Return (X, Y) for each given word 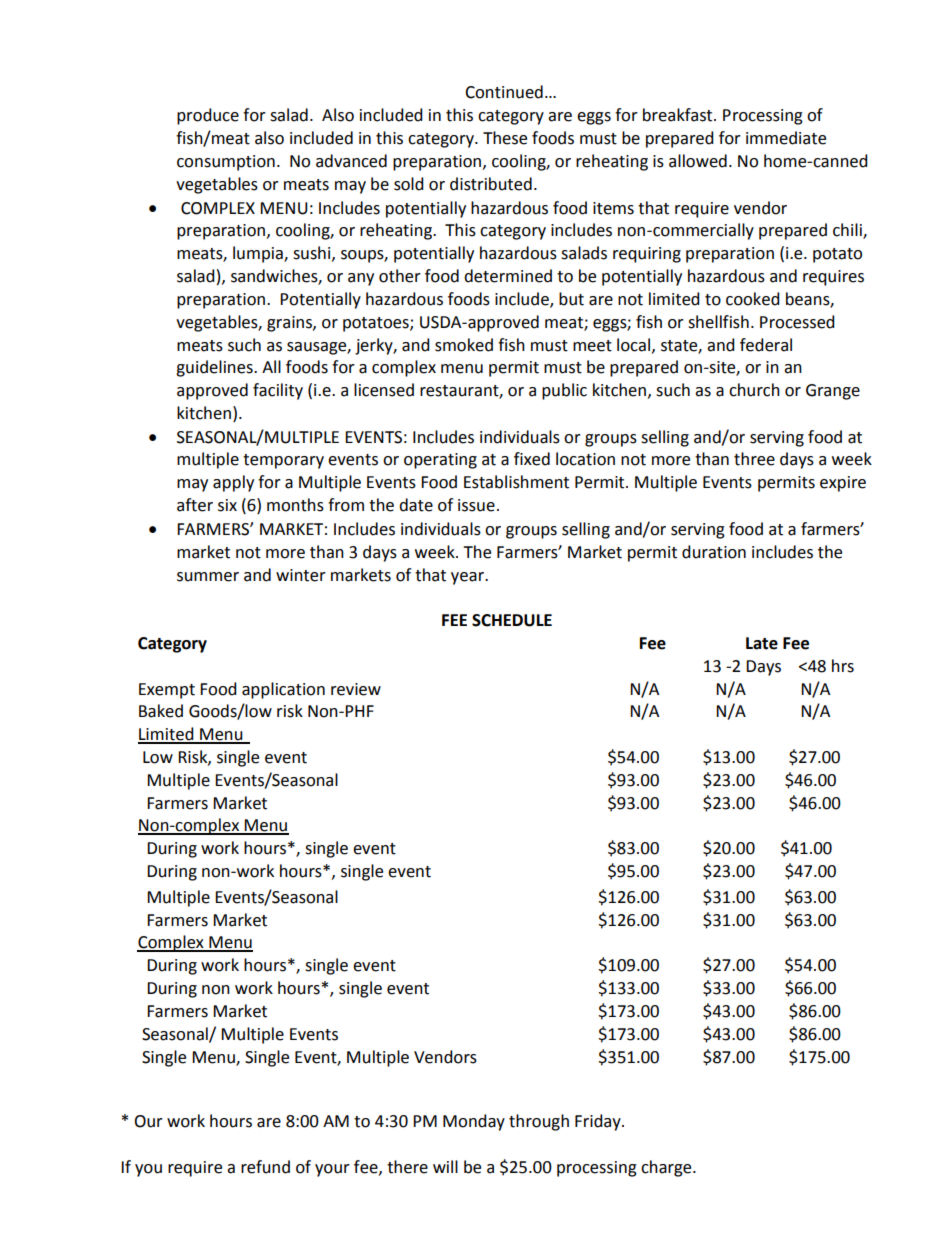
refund (265, 1167)
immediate (786, 138)
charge (667, 1168)
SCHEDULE (512, 620)
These (505, 138)
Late (762, 643)
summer (208, 577)
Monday (474, 1122)
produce (208, 116)
